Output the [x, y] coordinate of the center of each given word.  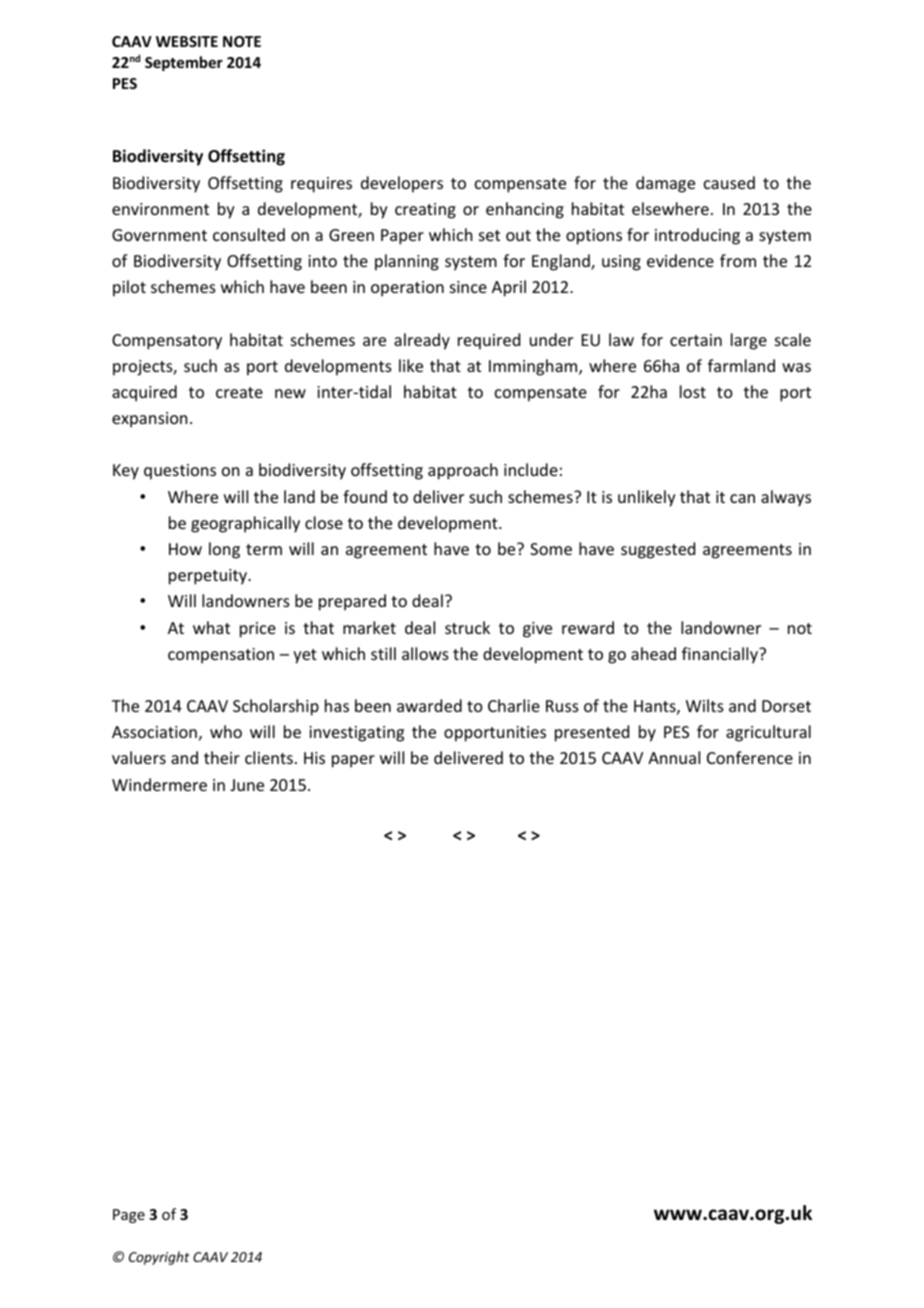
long [224, 550]
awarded [429, 705]
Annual [674, 757]
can [742, 498]
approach [463, 471]
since [468, 287]
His [314, 758]
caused [729, 182]
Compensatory [167, 342]
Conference [750, 757]
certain [696, 340]
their [222, 757]
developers [402, 184]
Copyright [159, 1258]
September [184, 63]
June [247, 785]
